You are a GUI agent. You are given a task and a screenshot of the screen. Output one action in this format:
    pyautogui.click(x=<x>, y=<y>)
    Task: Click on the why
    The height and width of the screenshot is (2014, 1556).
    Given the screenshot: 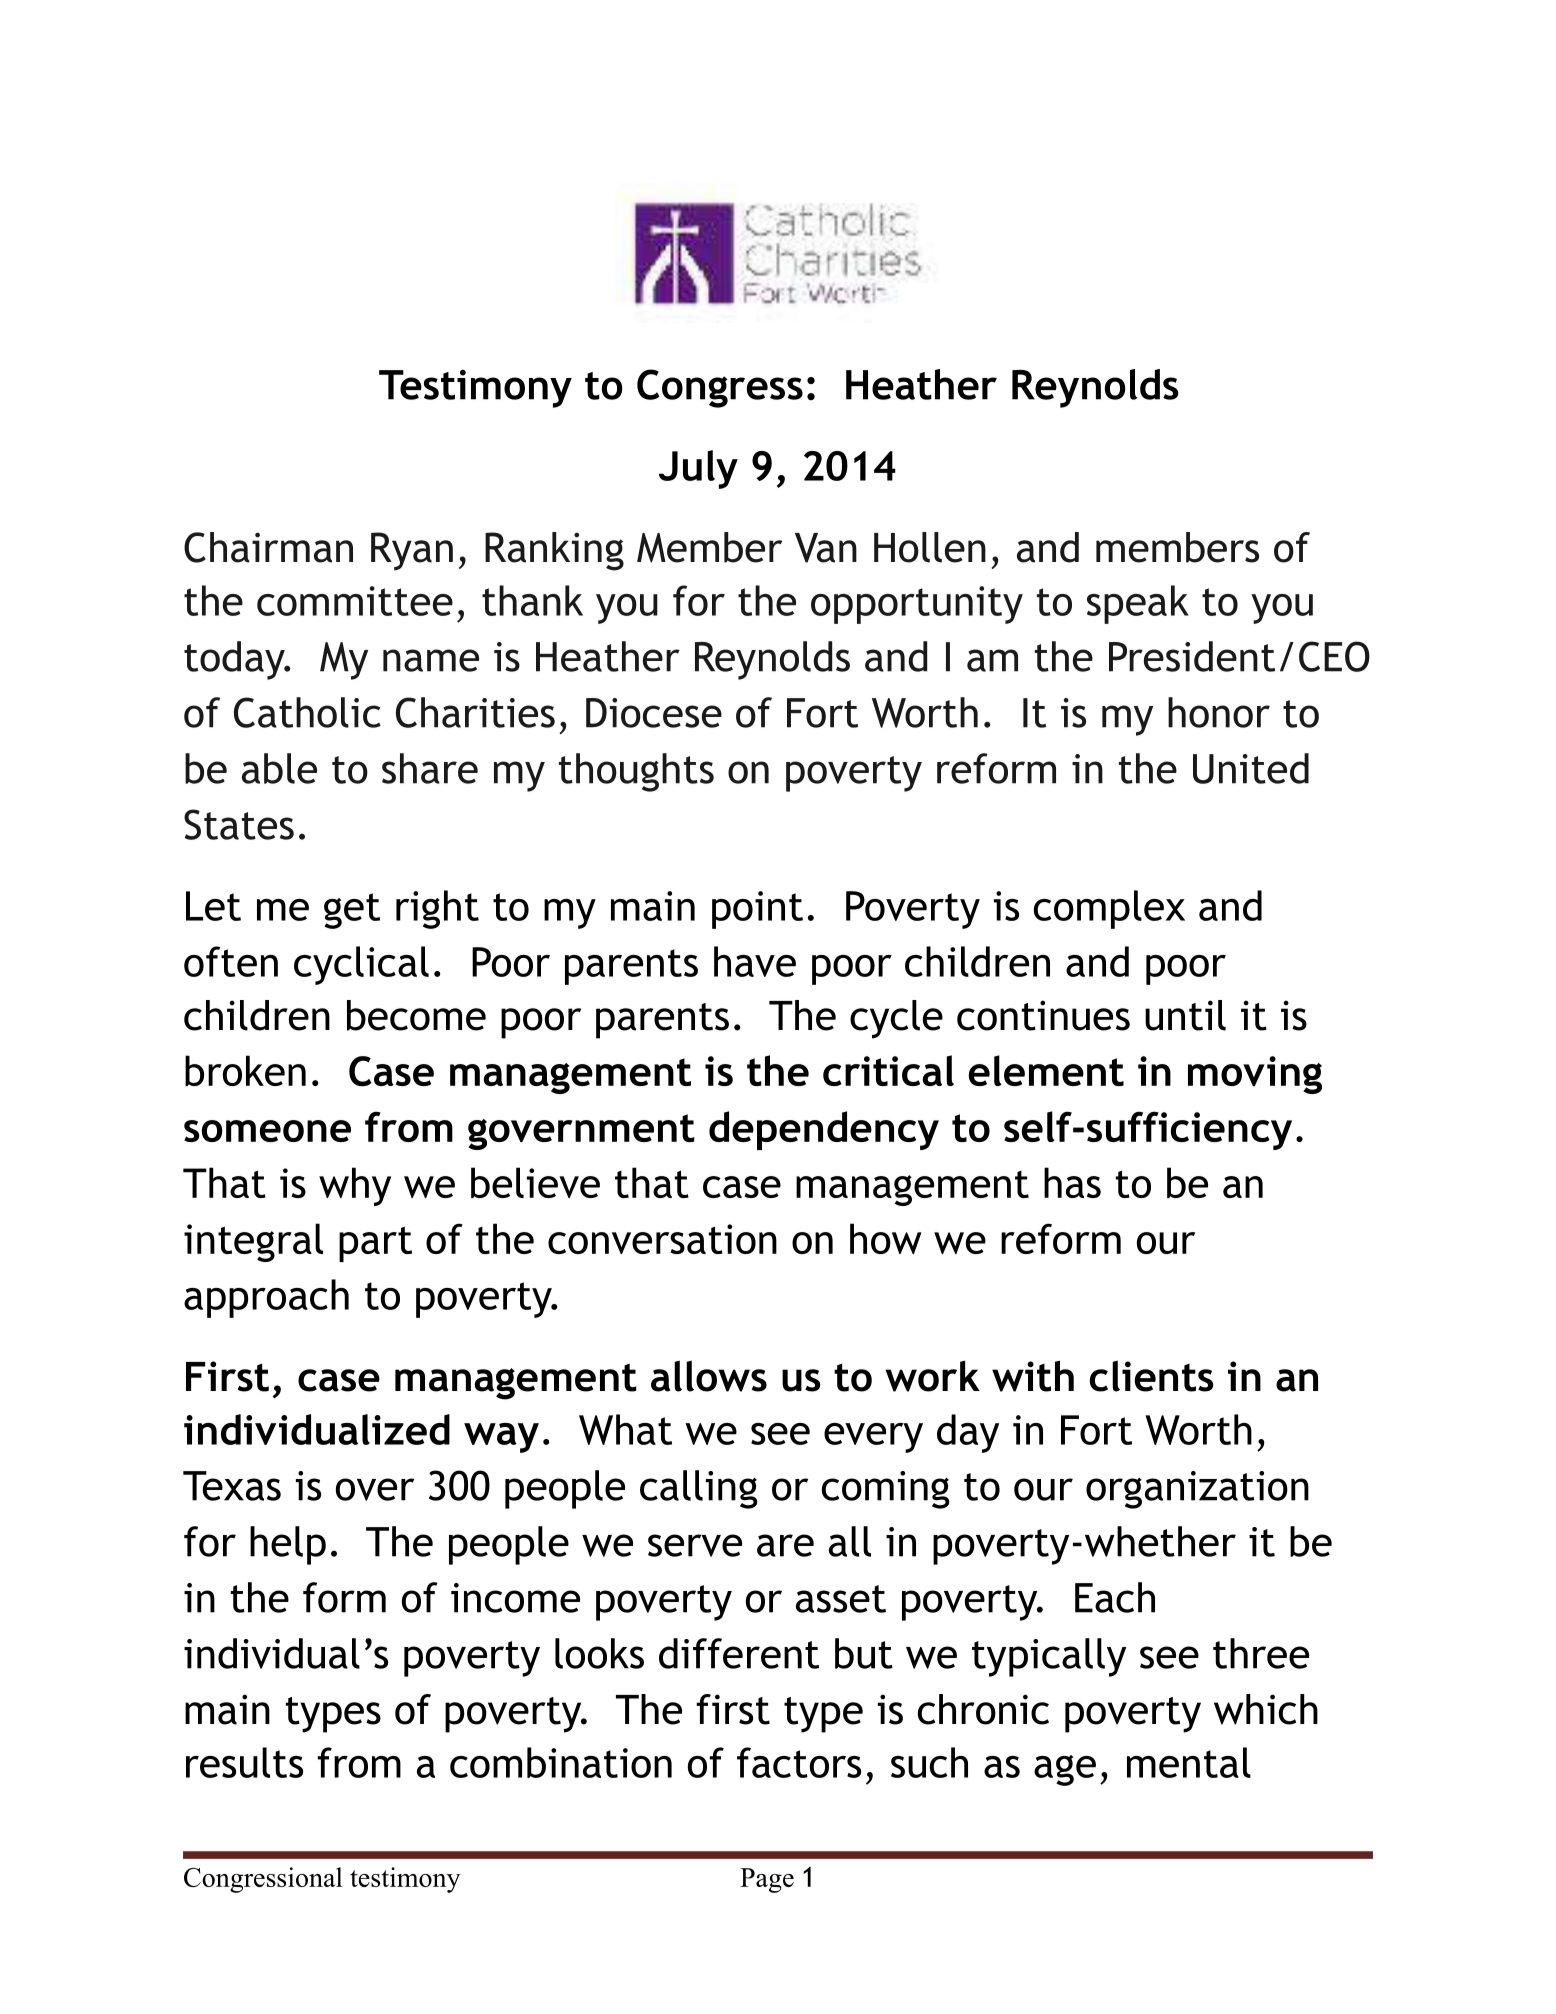 What is the action you would take?
    pyautogui.click(x=355, y=1186)
